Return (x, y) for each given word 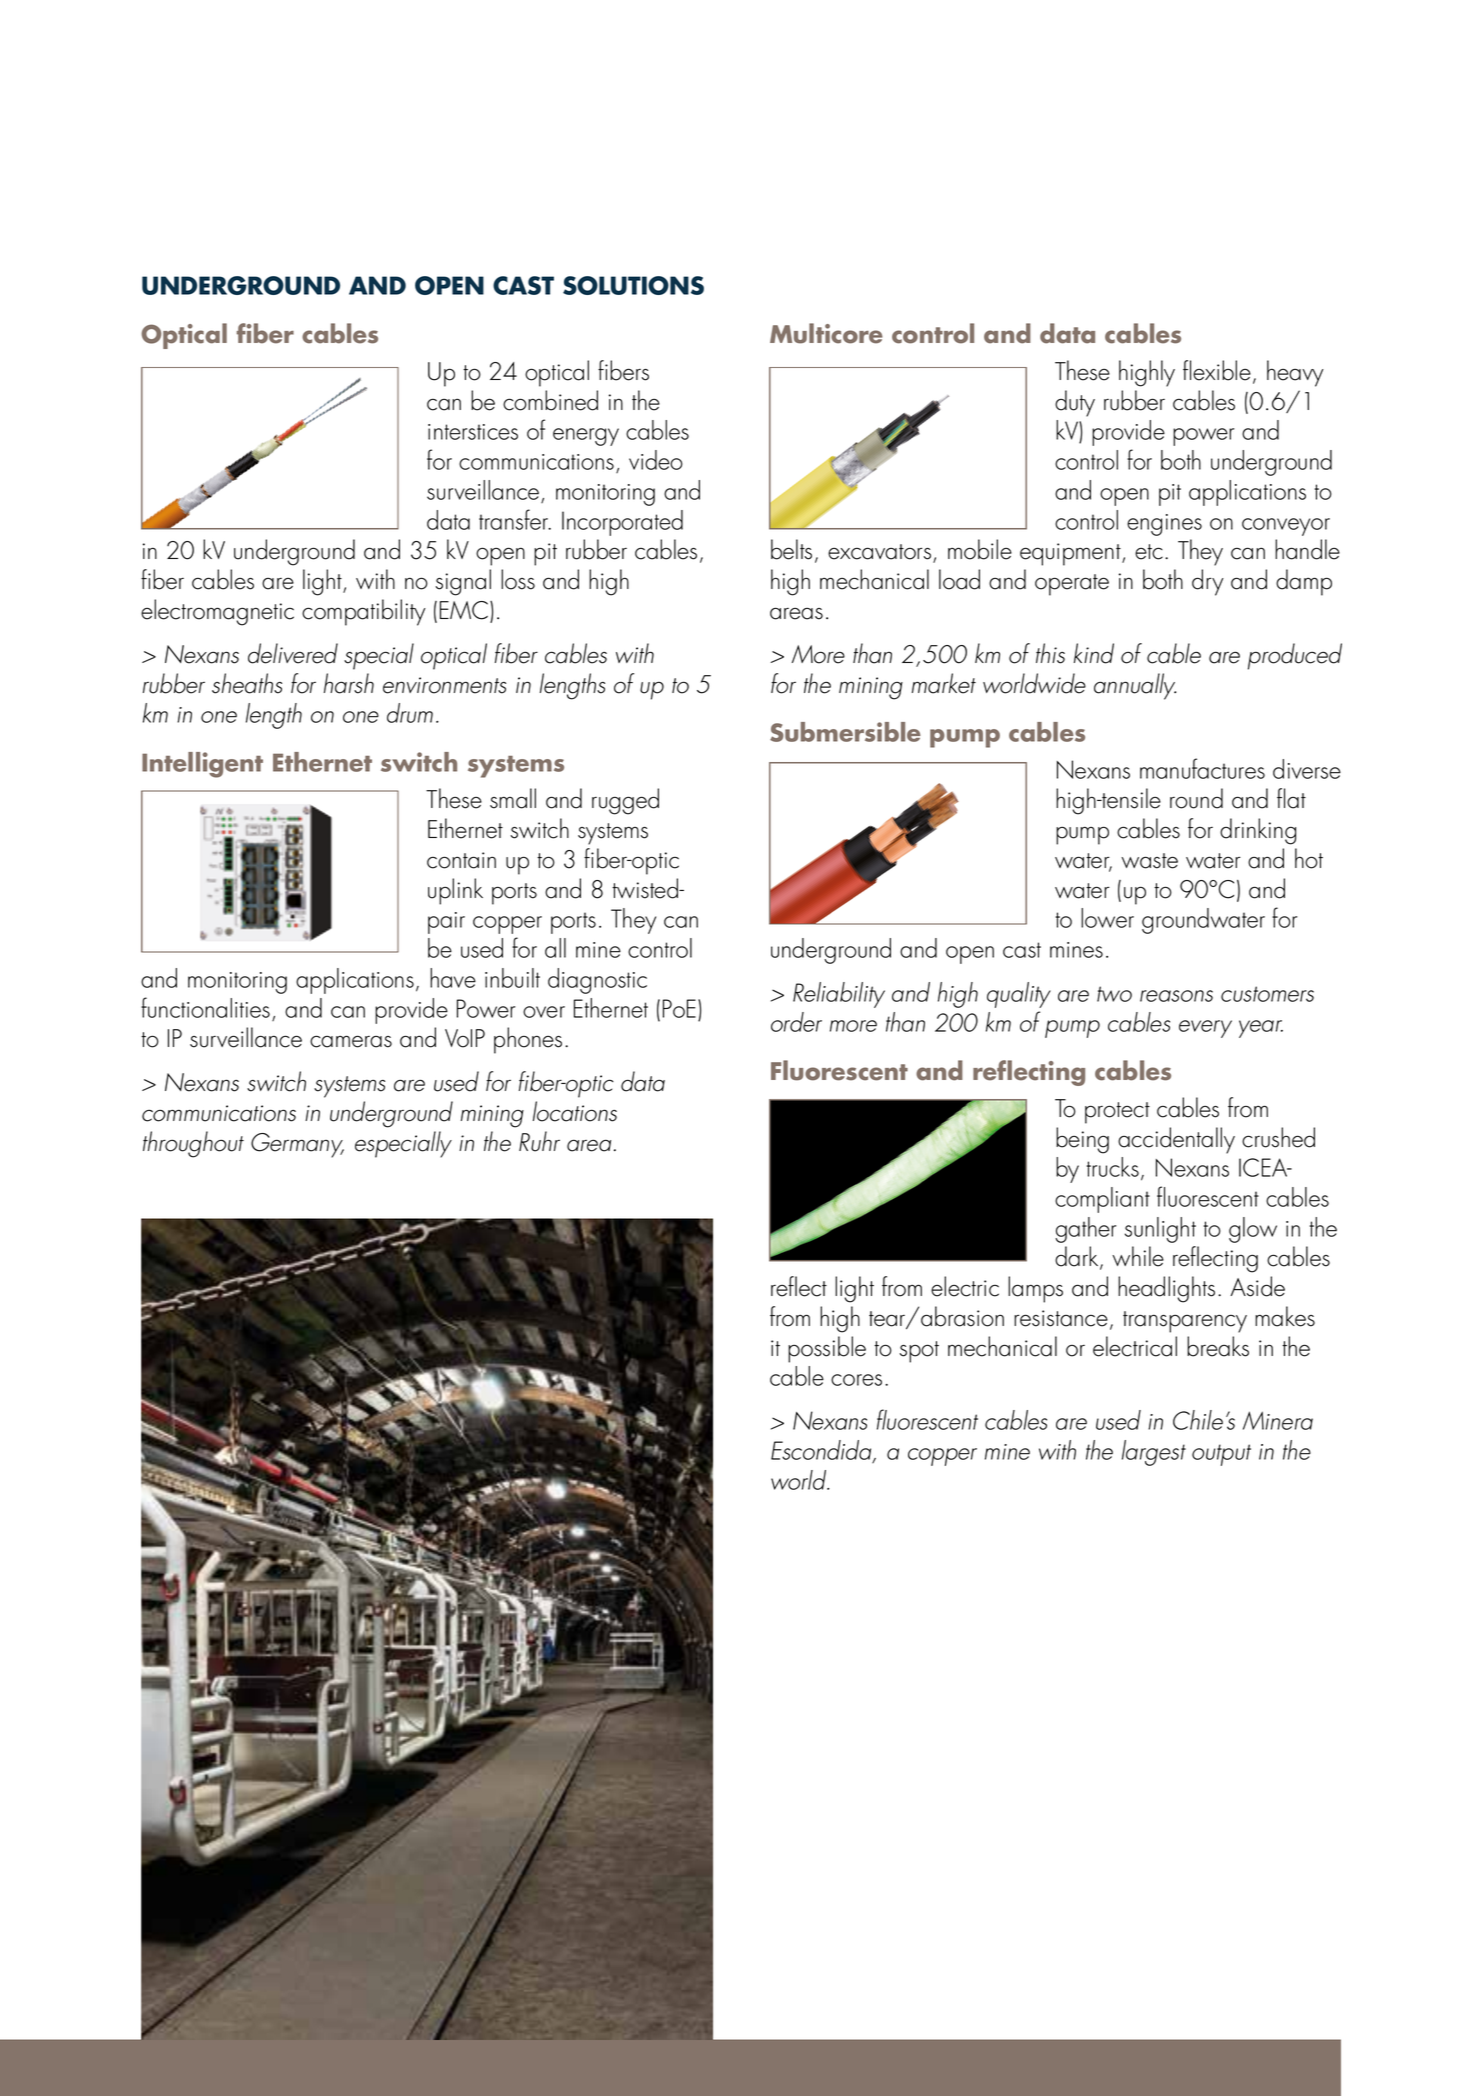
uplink (455, 891)
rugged (625, 801)
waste (1149, 861)
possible (827, 1349)
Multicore (826, 333)
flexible (1217, 370)
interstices (473, 432)
